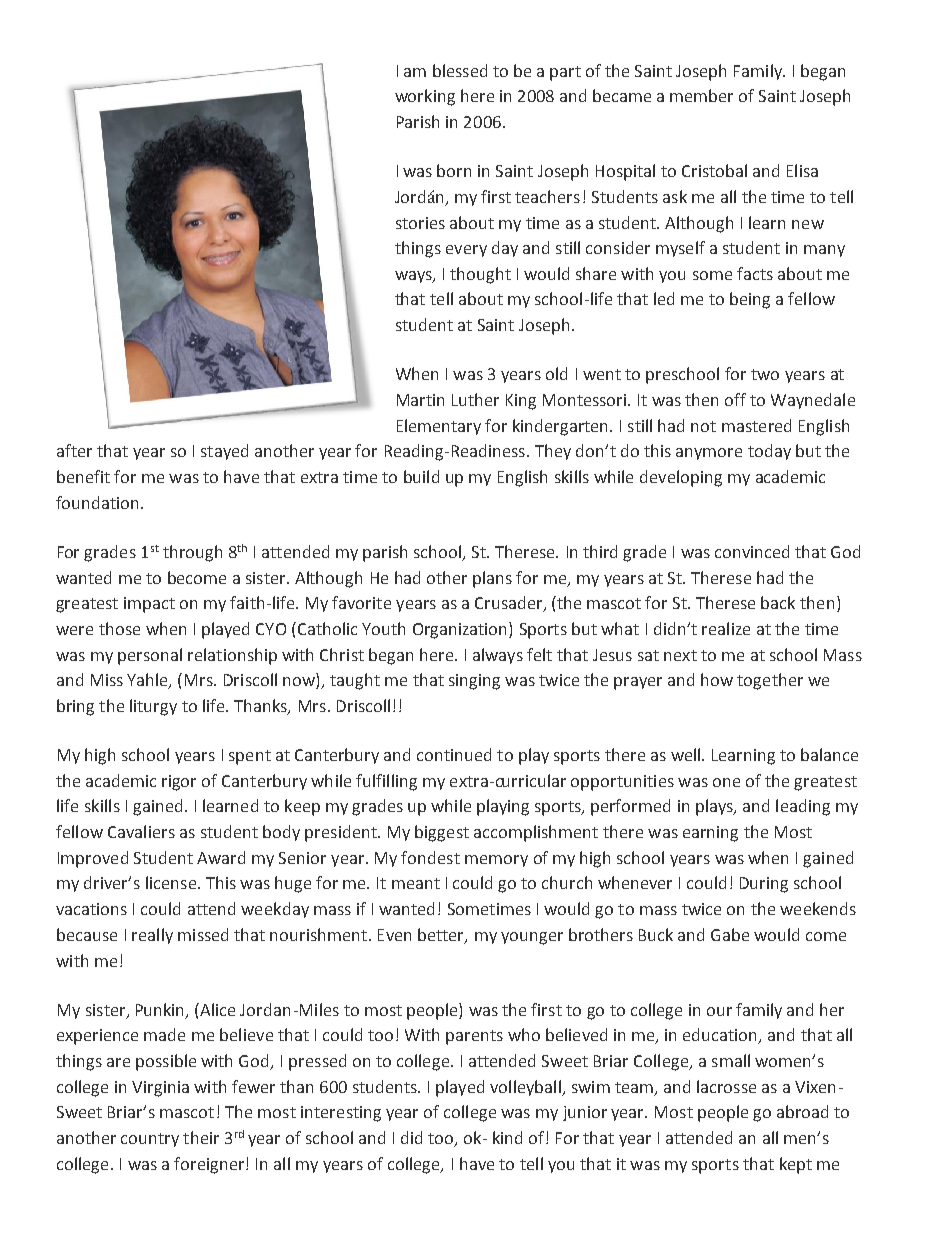 This screenshot has width=952, height=1233. Describe the element at coordinates (224, 452) in the screenshot. I see `stayed` at that location.
